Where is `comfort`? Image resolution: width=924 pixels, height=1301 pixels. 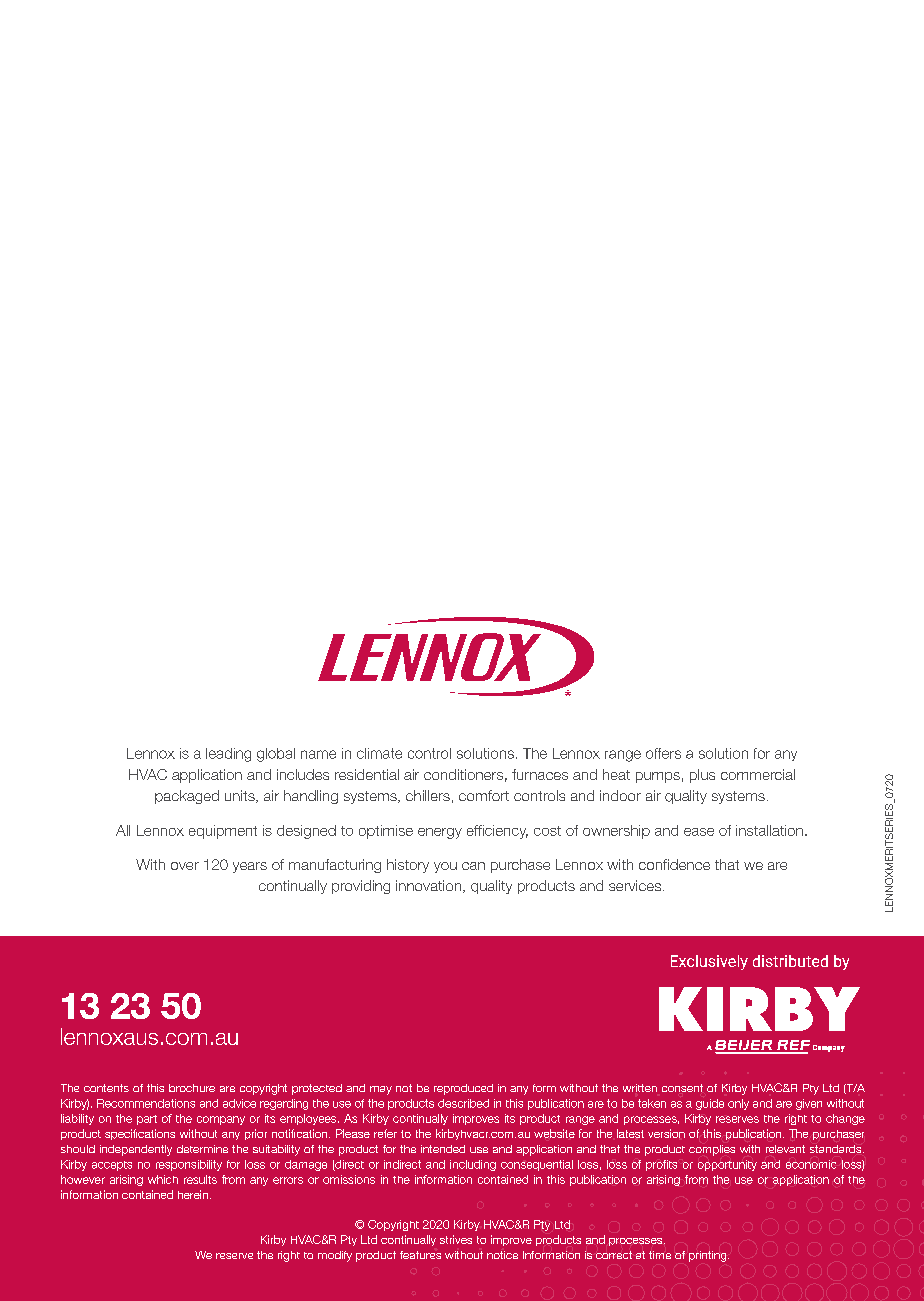 comfort is located at coordinates (484, 795).
